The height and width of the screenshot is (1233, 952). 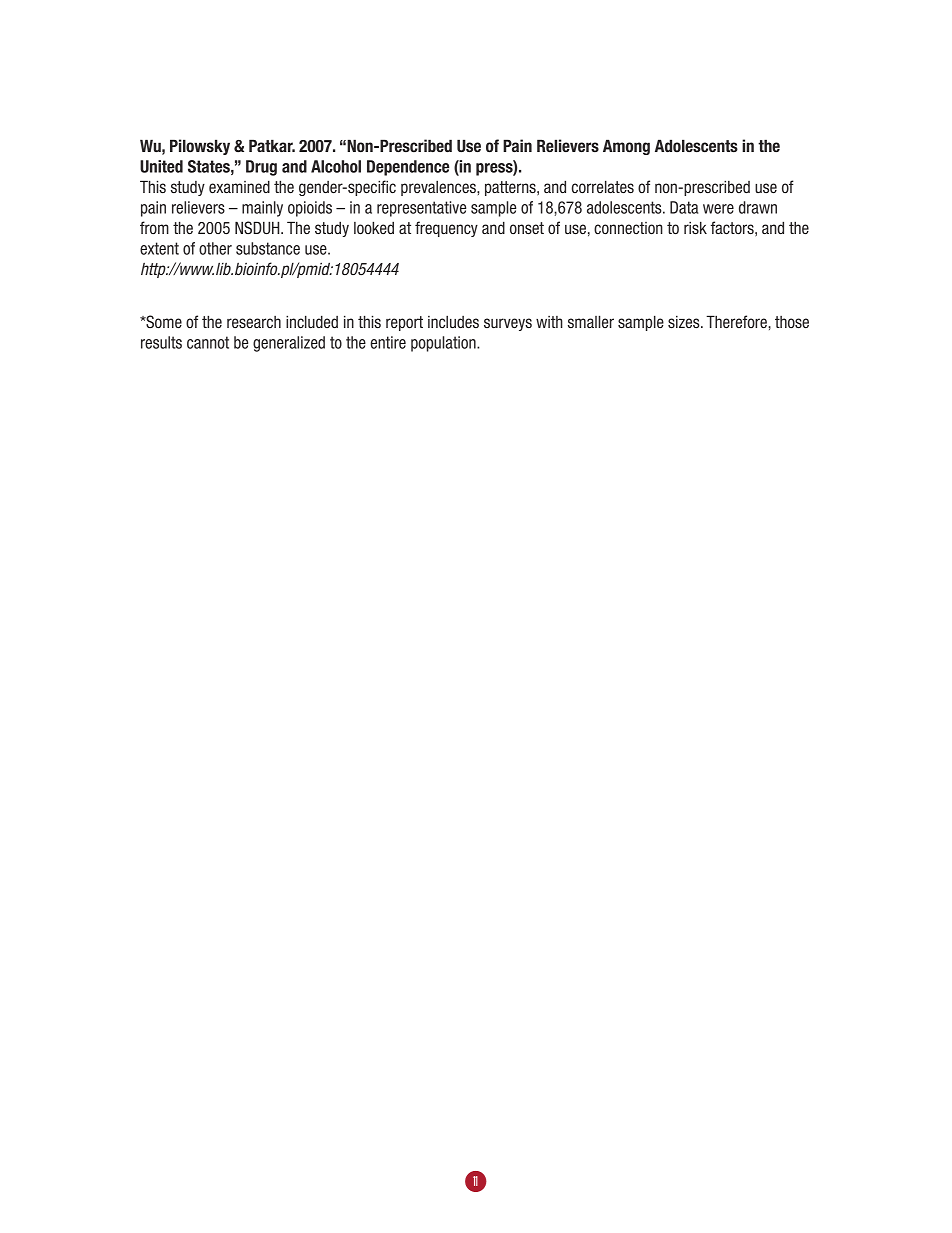 What do you see at coordinates (626, 147) in the screenshot?
I see `Among` at bounding box center [626, 147].
